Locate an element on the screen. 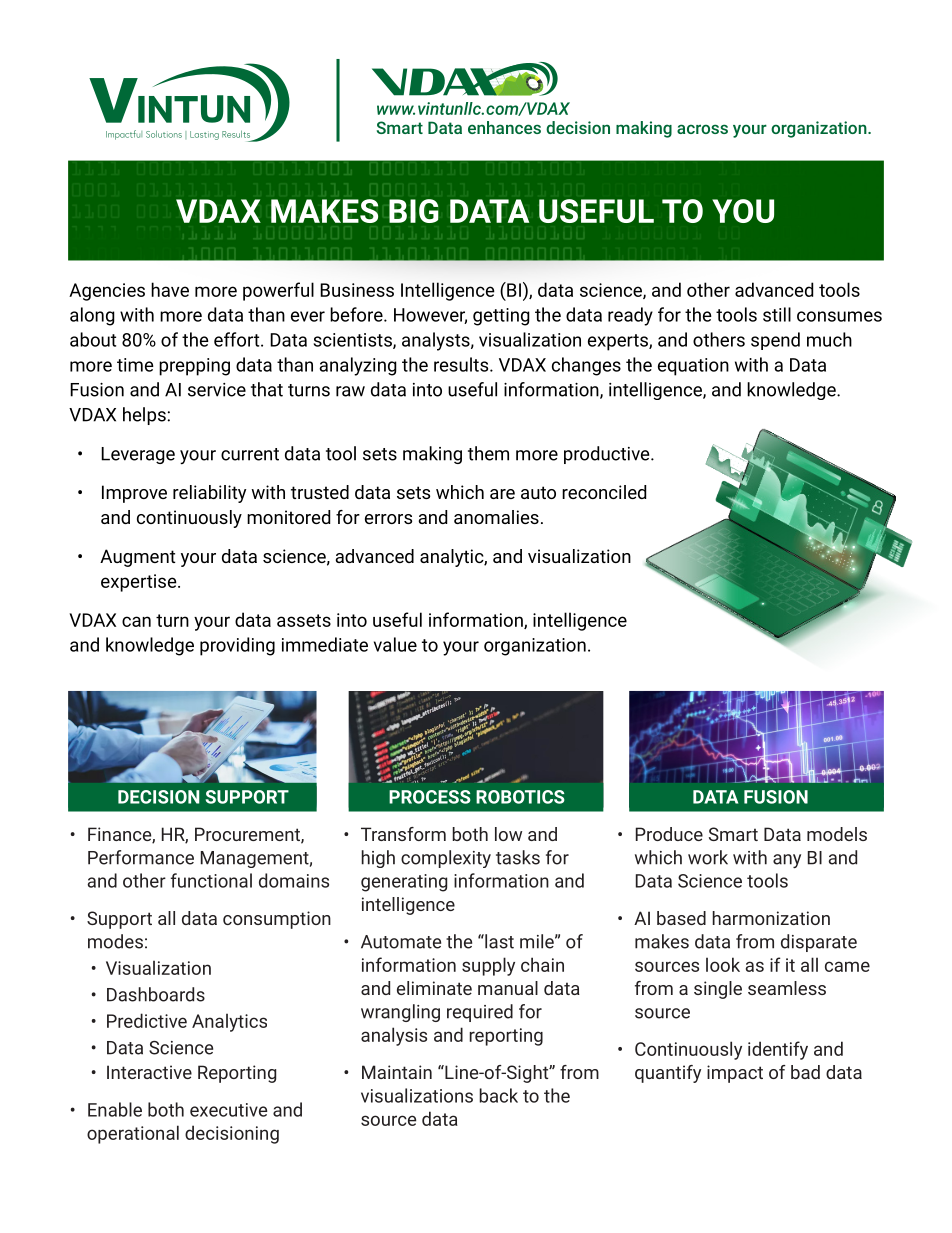 The width and height of the screenshot is (952, 1233). back is located at coordinates (498, 1095).
